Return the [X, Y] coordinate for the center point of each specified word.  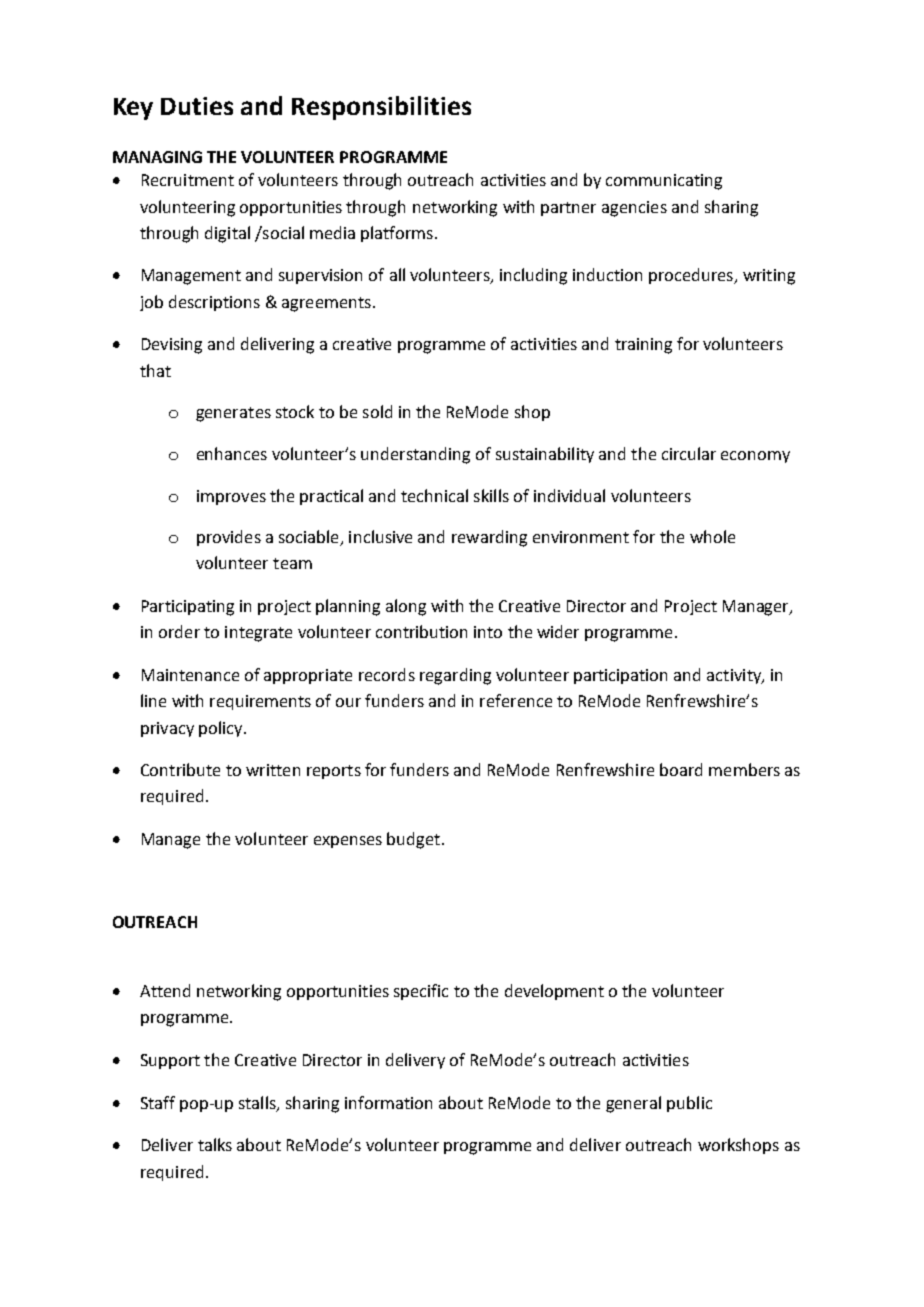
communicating [664, 182]
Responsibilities [381, 108]
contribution [421, 631]
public [689, 1104]
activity [735, 676]
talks [215, 1144]
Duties [197, 106]
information [388, 1102]
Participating [188, 608]
